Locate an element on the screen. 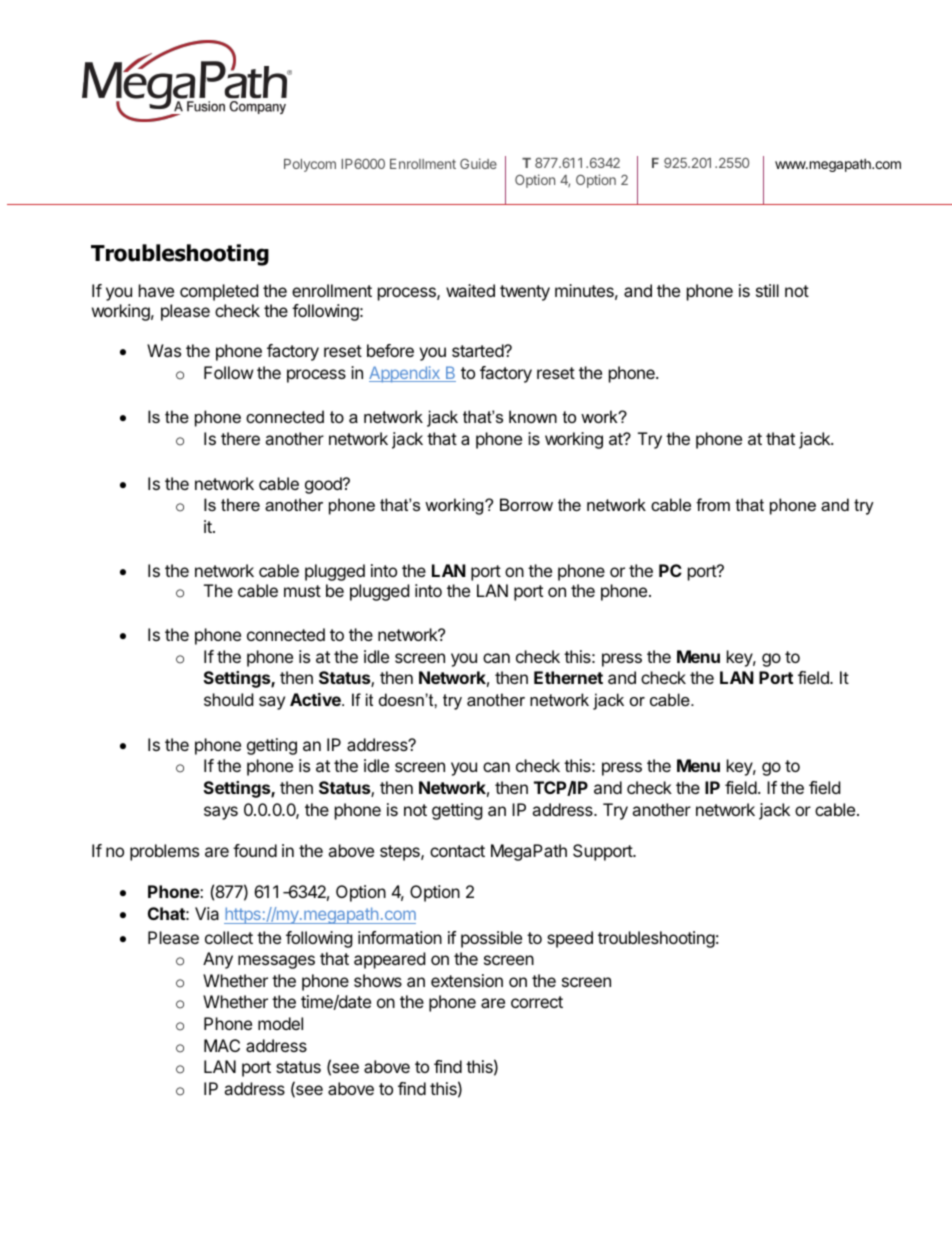 This screenshot has width=952, height=1233. completed is located at coordinates (219, 292).
